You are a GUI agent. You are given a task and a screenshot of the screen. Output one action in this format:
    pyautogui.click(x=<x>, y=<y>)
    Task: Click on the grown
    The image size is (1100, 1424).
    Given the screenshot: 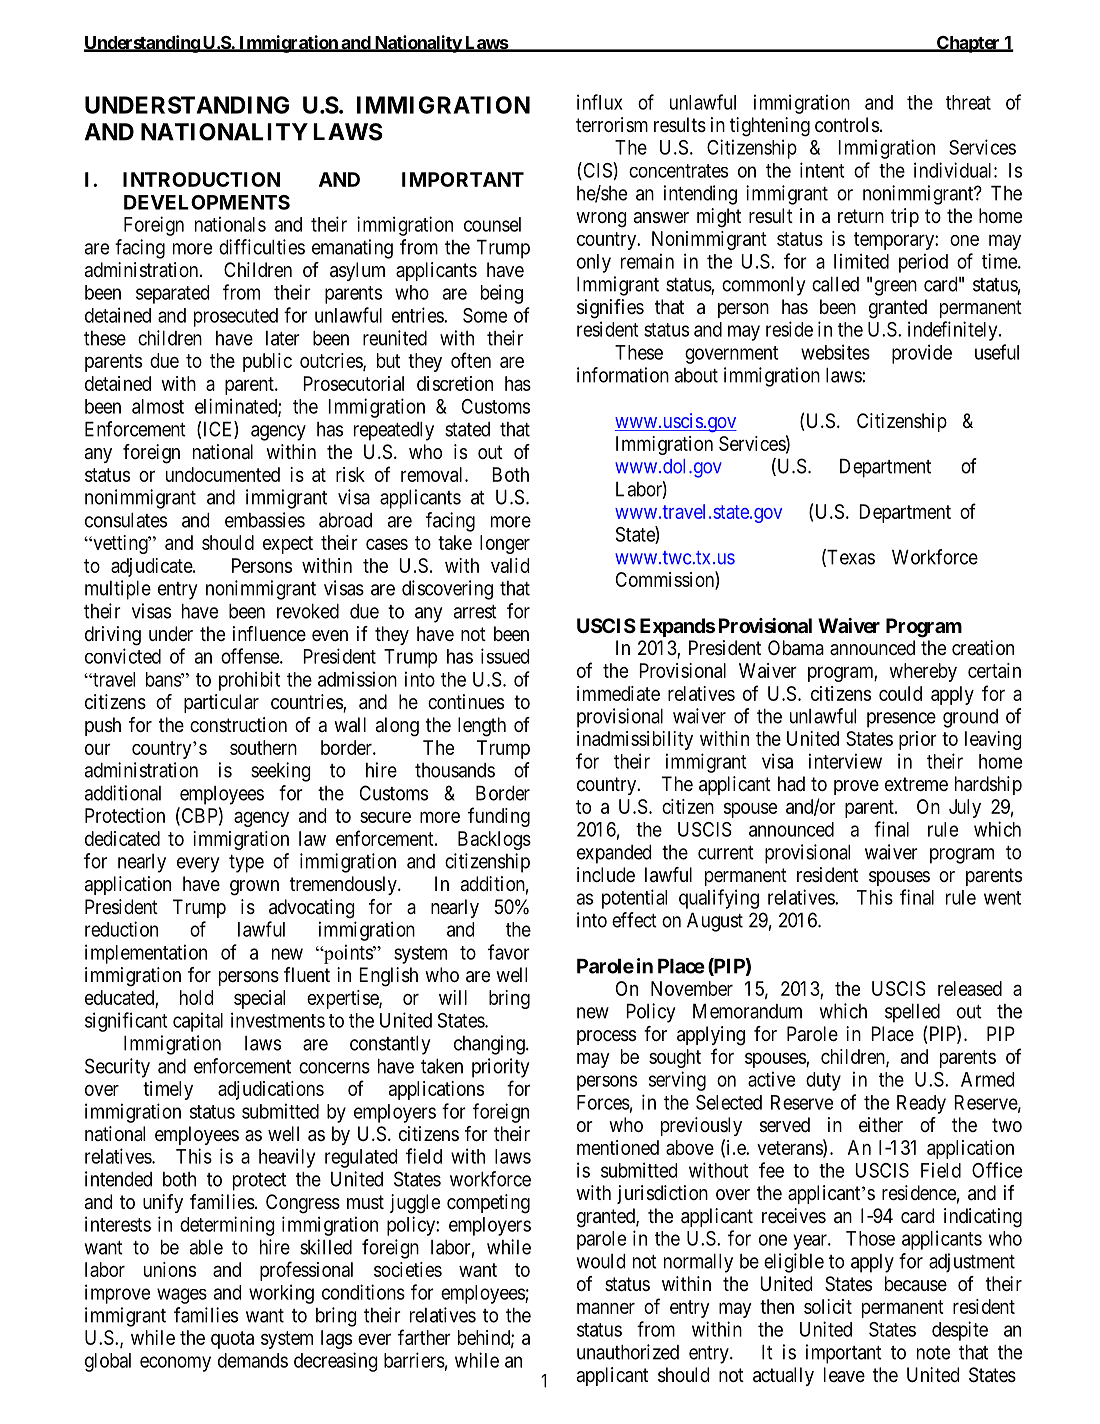 What is the action you would take?
    pyautogui.click(x=254, y=888)
